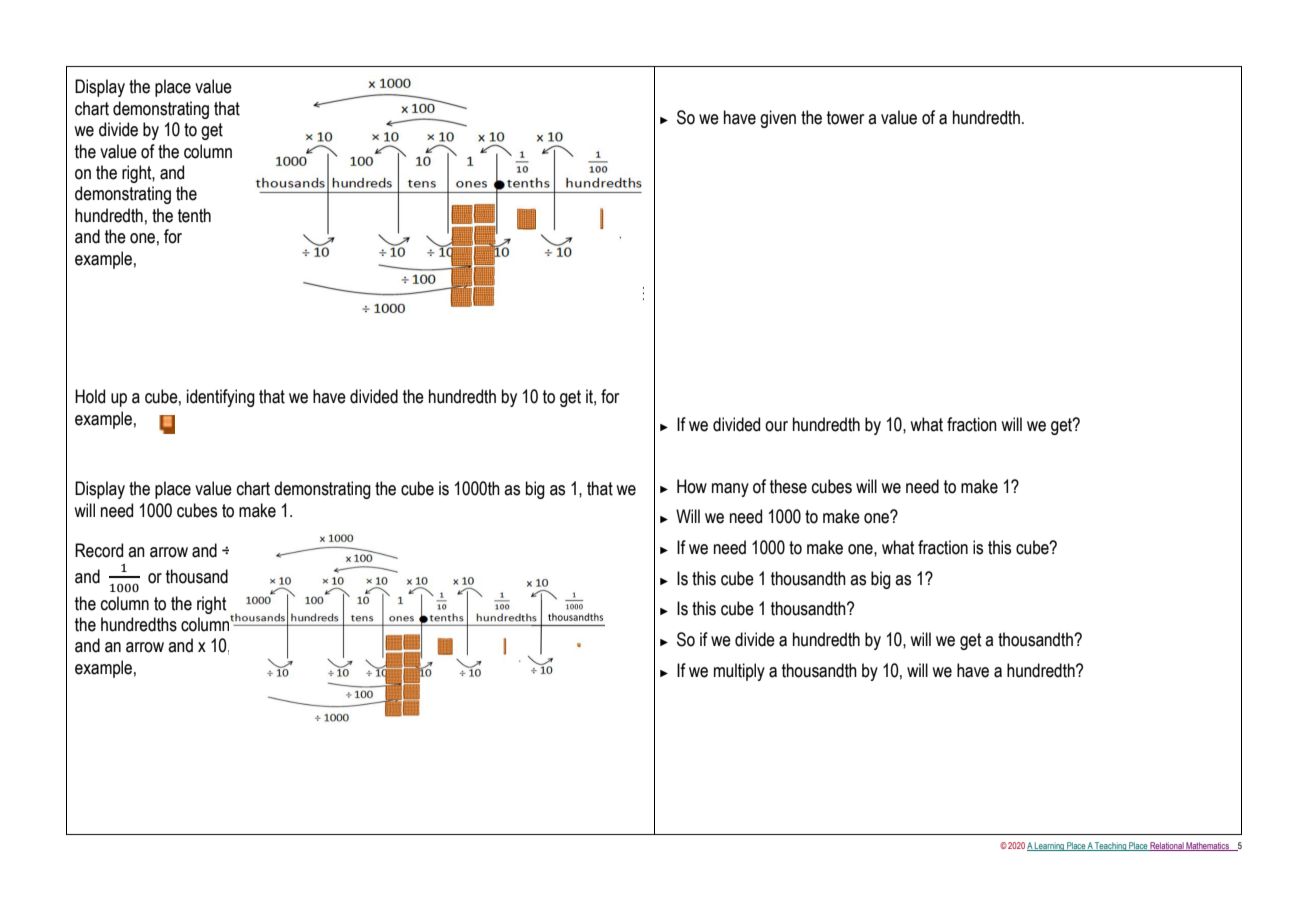  Describe the element at coordinates (776, 426) in the screenshot. I see `our` at that location.
